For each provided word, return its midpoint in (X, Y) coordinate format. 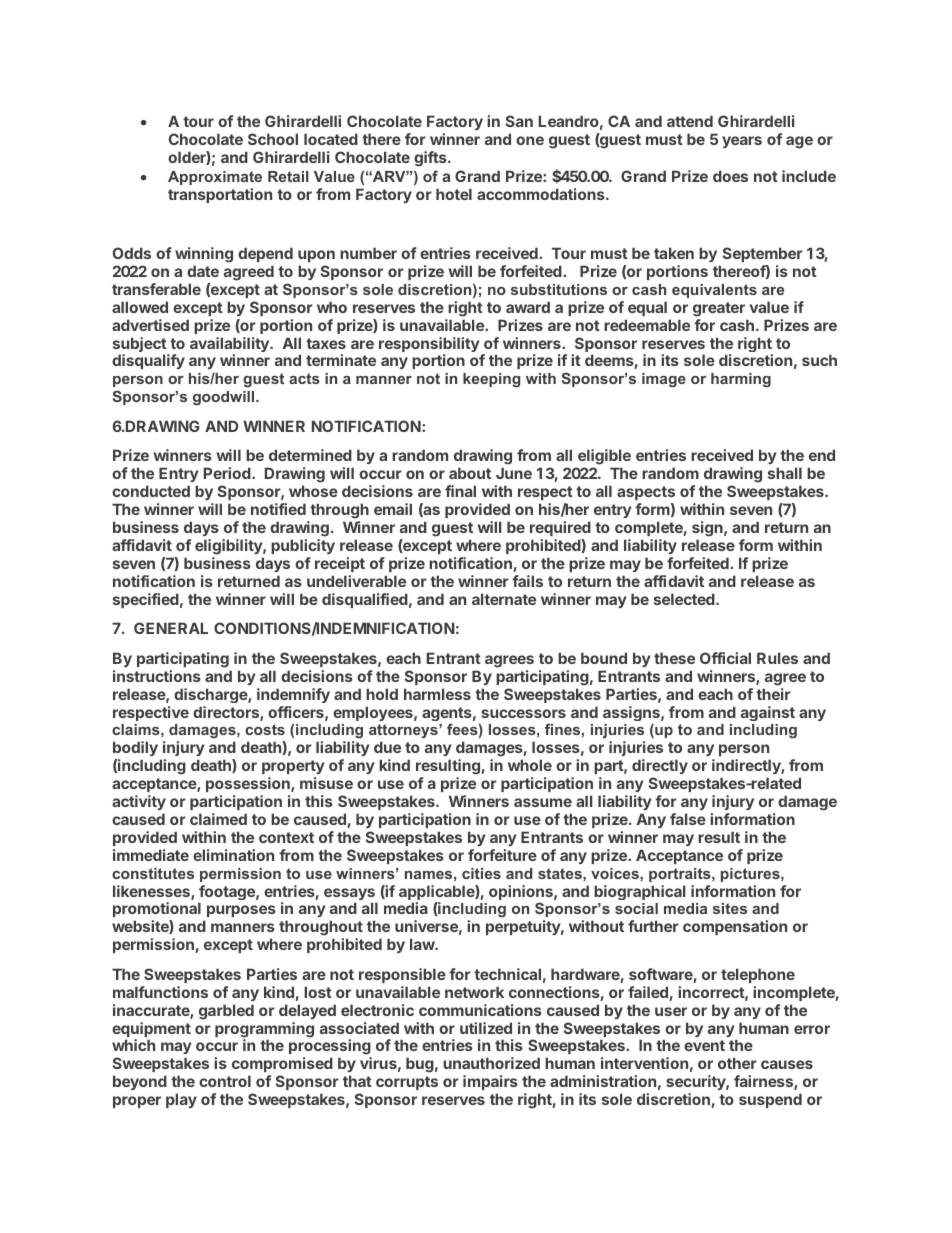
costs (265, 729)
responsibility (429, 346)
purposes (241, 911)
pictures (751, 875)
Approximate (215, 178)
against (768, 713)
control (225, 1081)
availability (230, 346)
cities (481, 873)
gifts (431, 159)
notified (278, 509)
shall (785, 473)
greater (719, 309)
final (460, 491)
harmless (437, 694)
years (742, 142)
